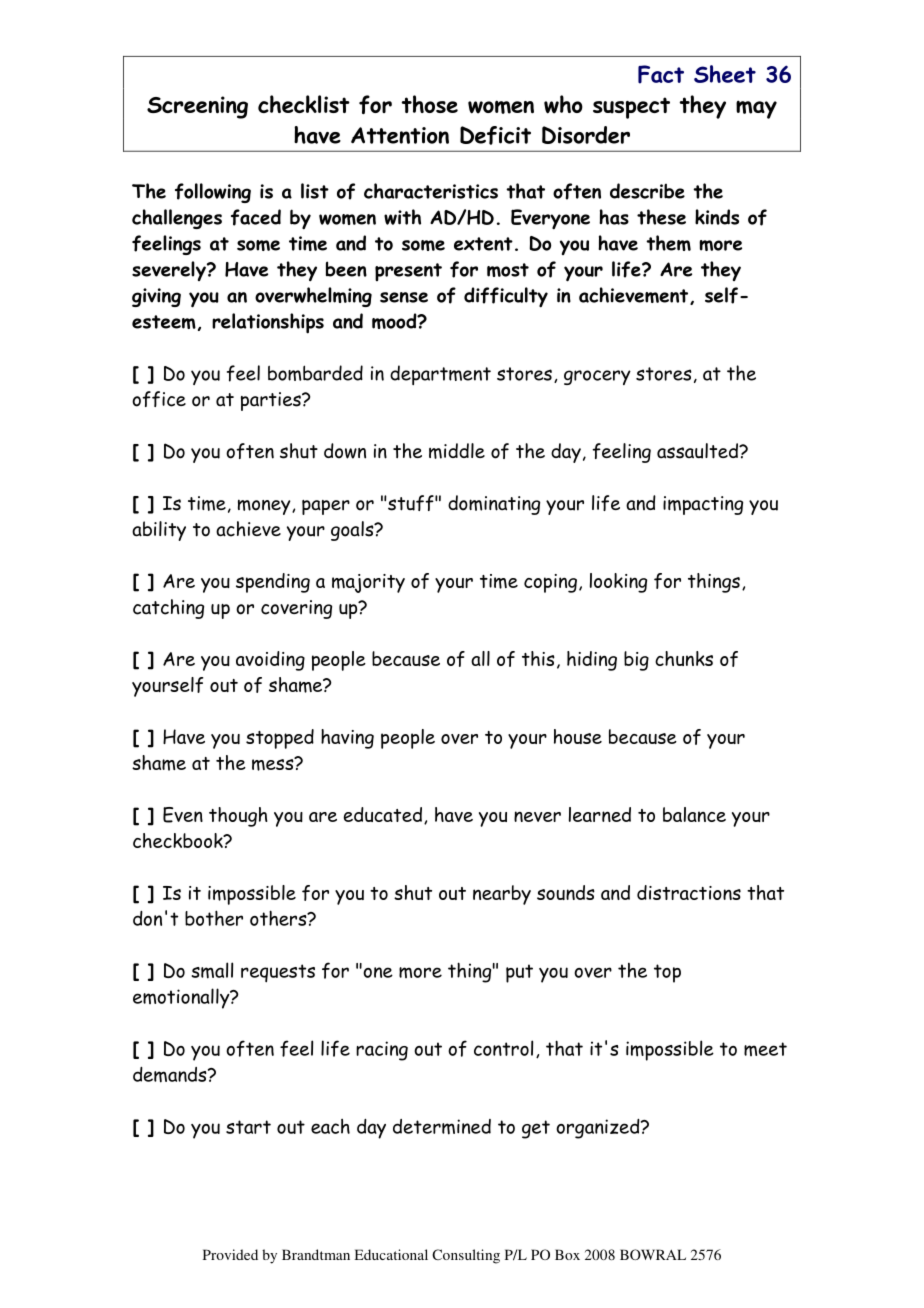  Describe the element at coordinates (661, 74) in the document. I see `Fact` at that location.
